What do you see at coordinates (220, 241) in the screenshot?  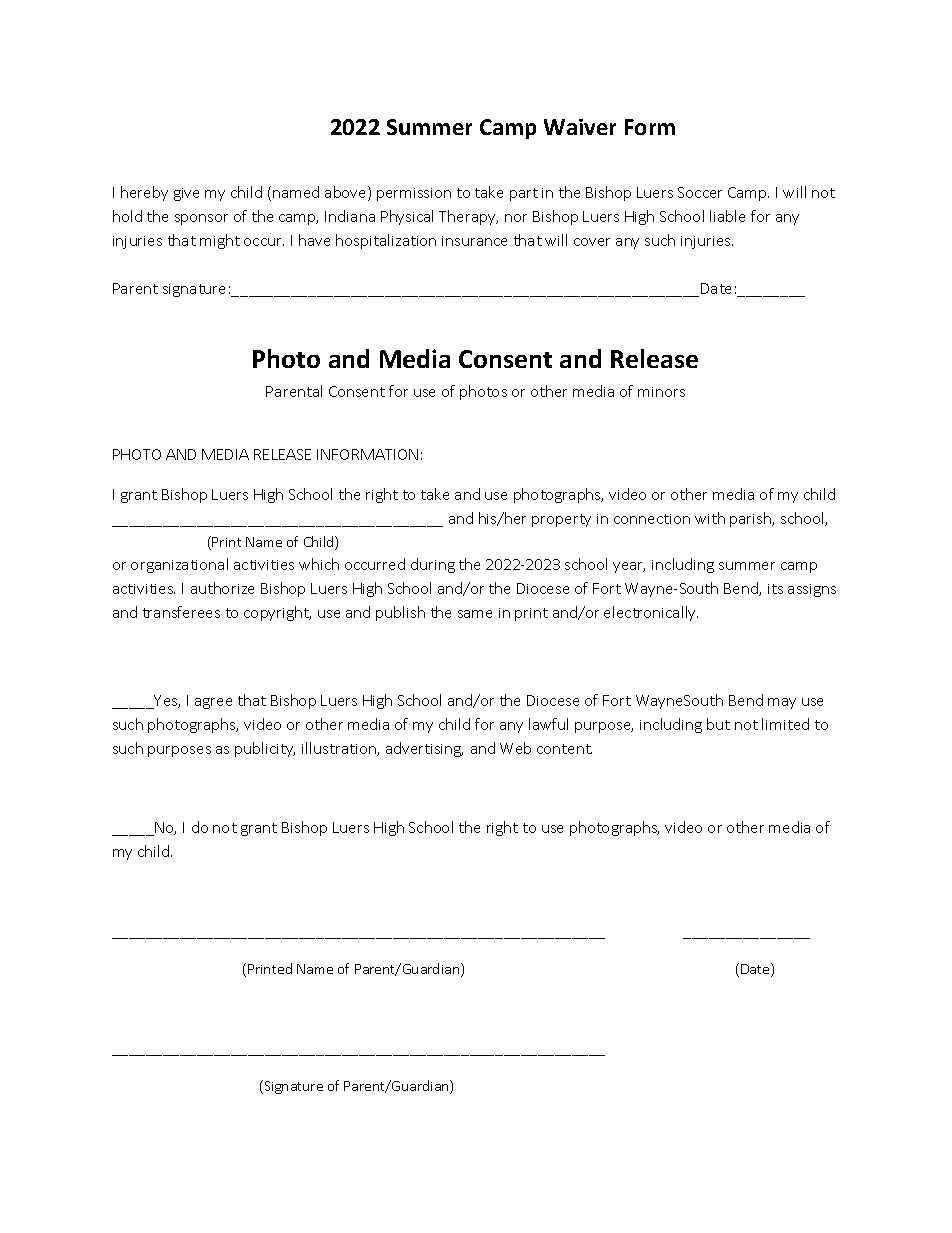 I see `might` at bounding box center [220, 241].
